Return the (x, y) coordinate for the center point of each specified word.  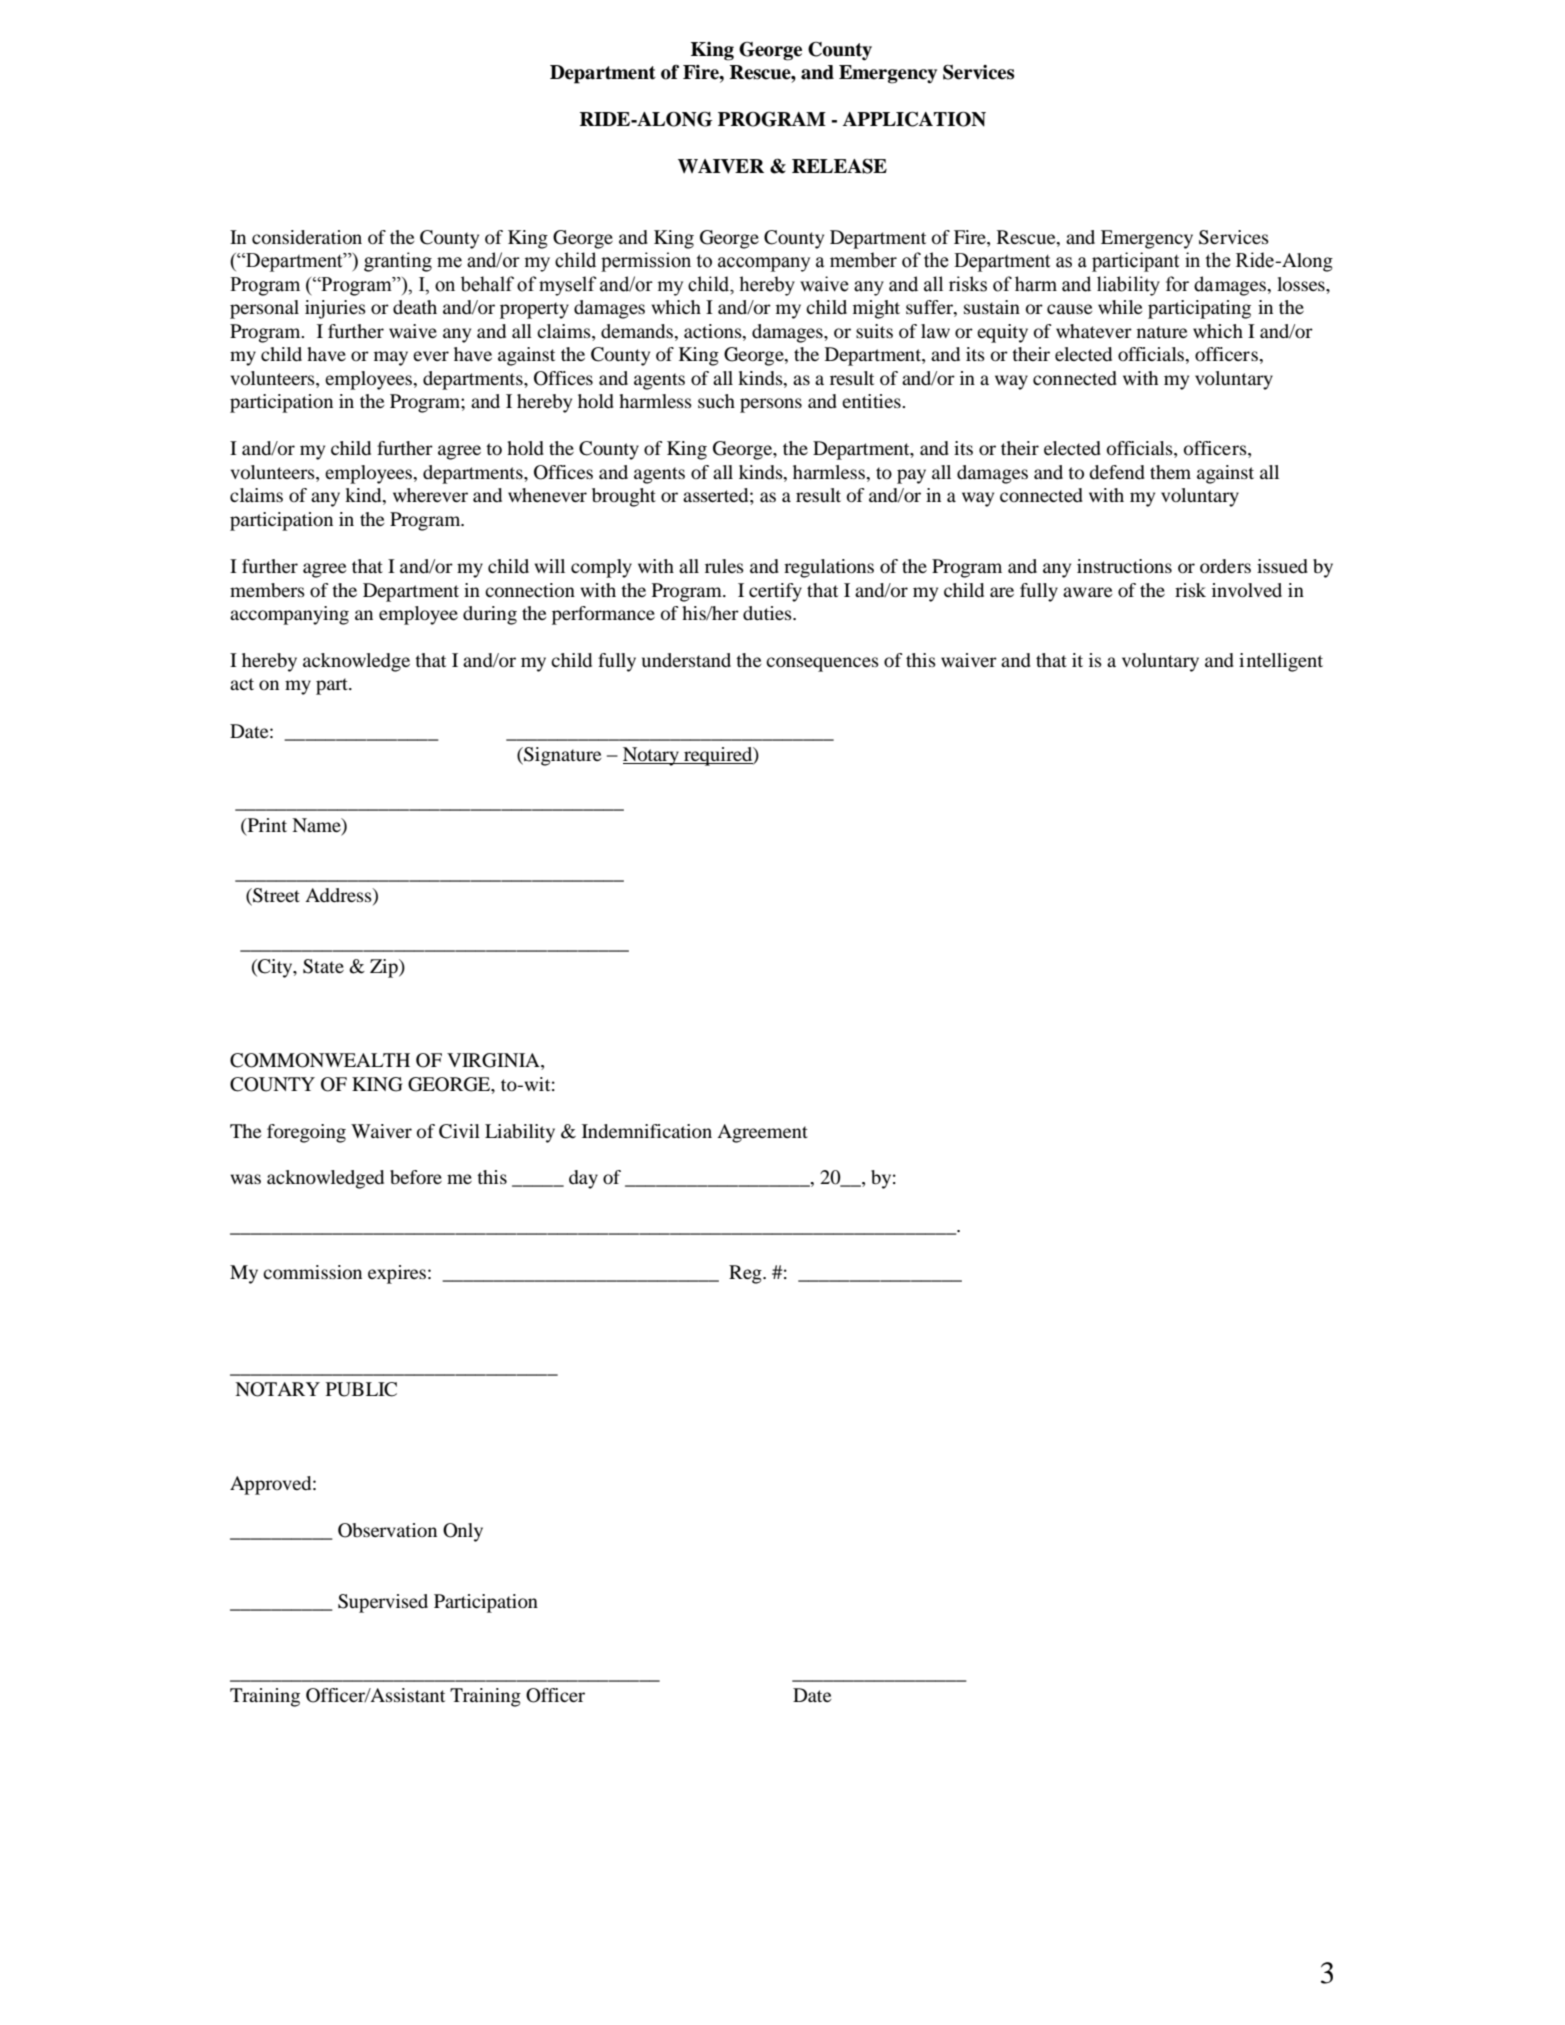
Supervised (383, 1603)
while (1120, 307)
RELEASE (839, 166)
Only (463, 1532)
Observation (387, 1530)
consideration (307, 237)
